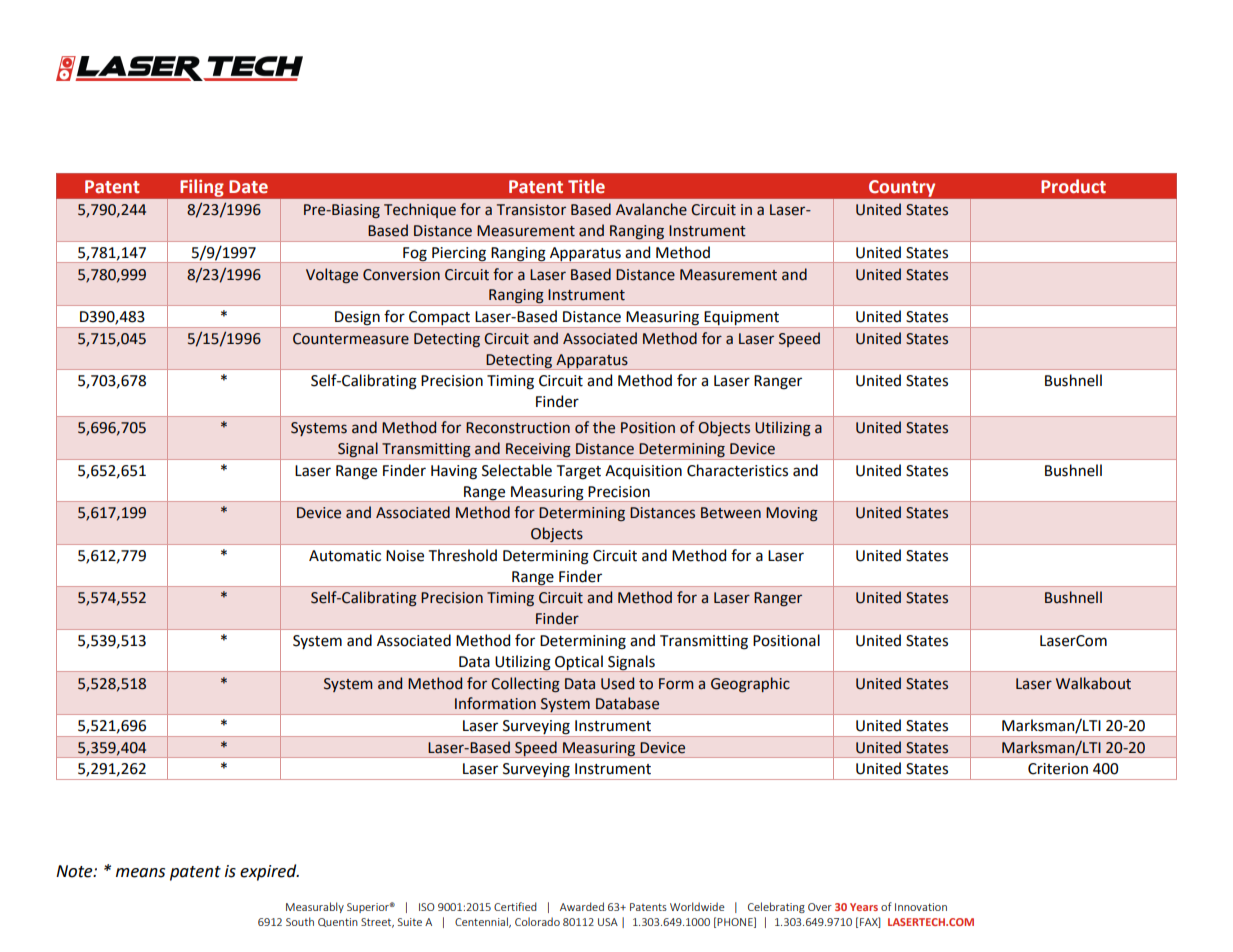  Describe the element at coordinates (792, 514) in the image. I see `Moving` at that location.
